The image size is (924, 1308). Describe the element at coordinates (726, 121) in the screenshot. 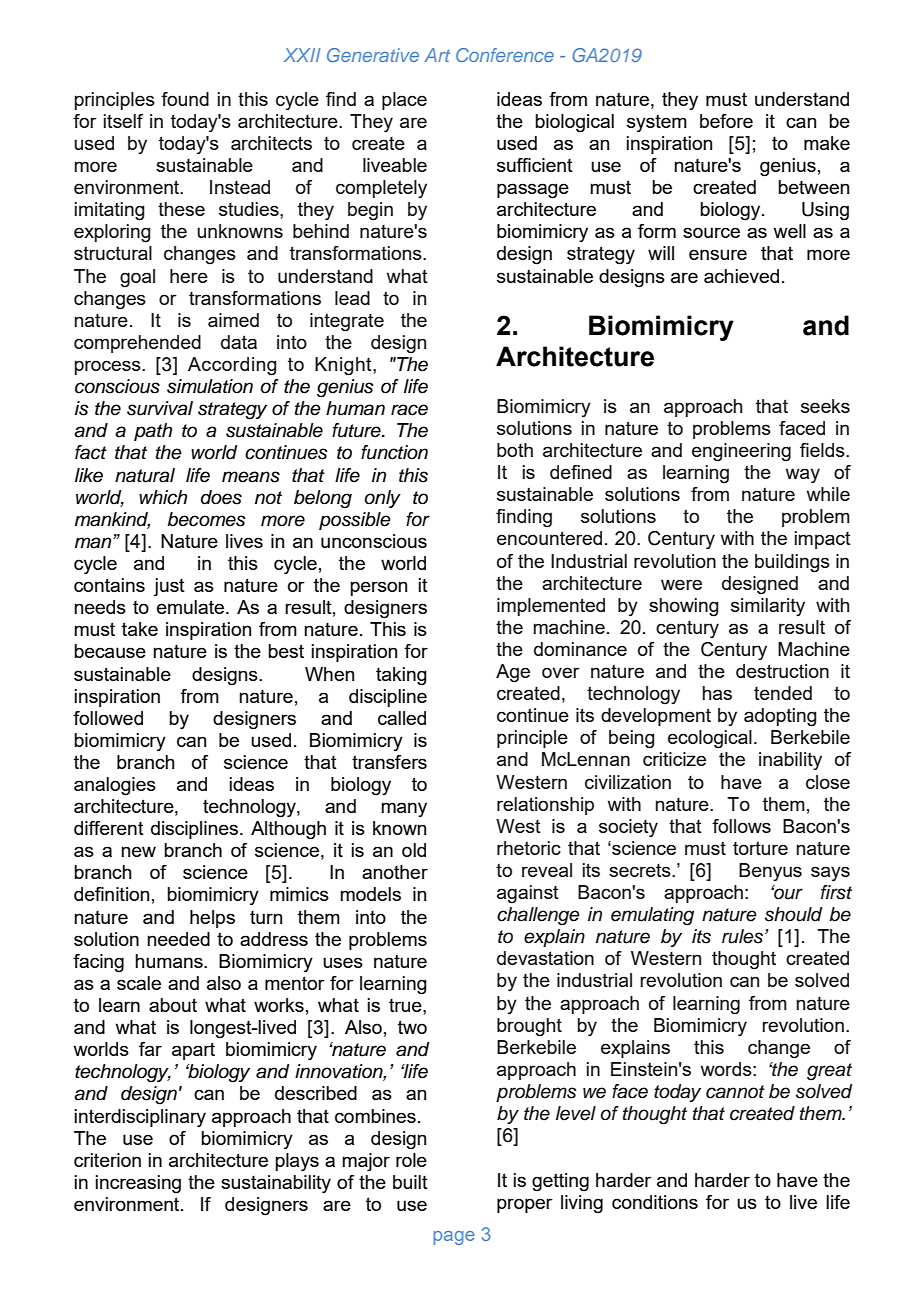

I see `before` at that location.
